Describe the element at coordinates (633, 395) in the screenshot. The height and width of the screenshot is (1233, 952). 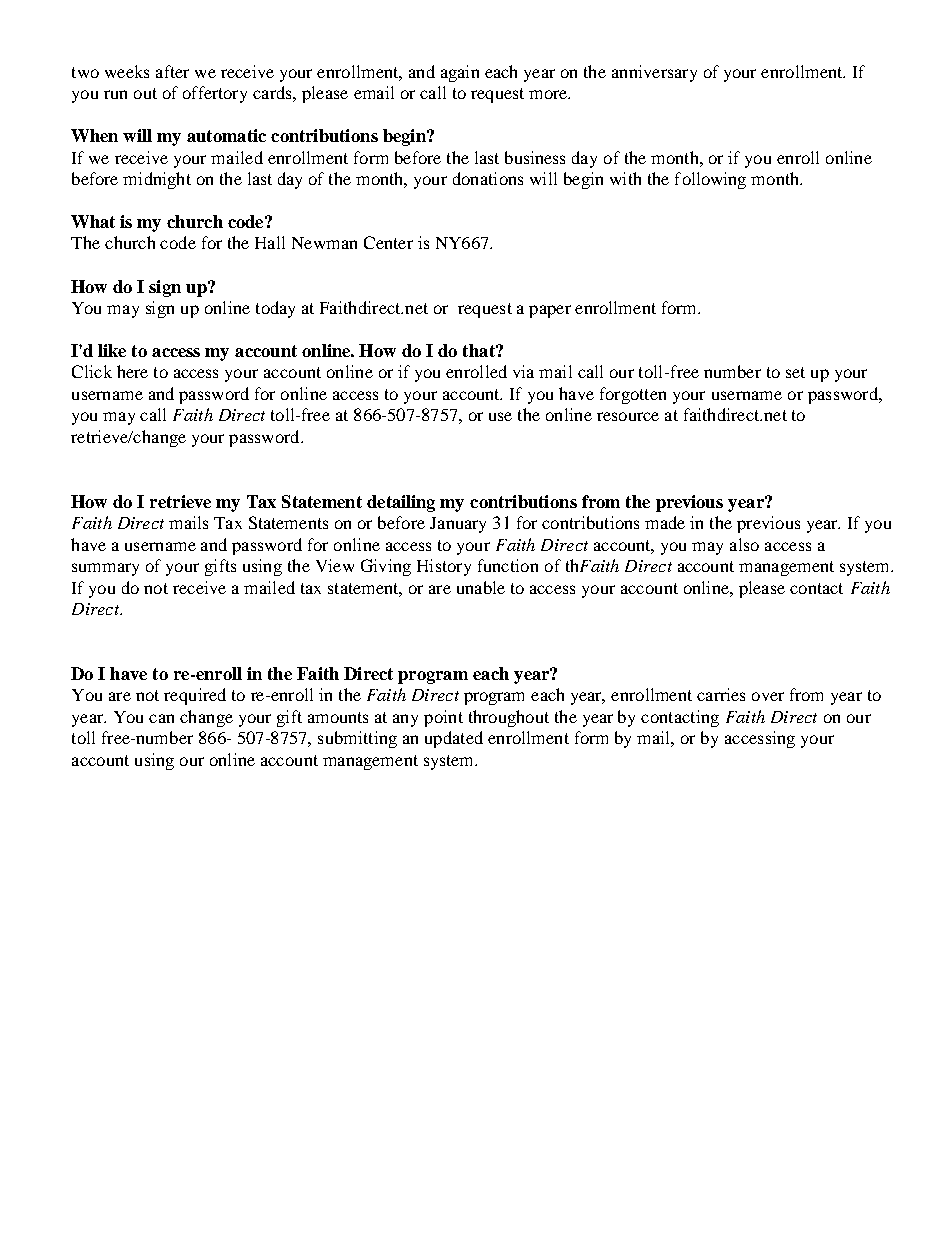
I see `forgotten` at that location.
